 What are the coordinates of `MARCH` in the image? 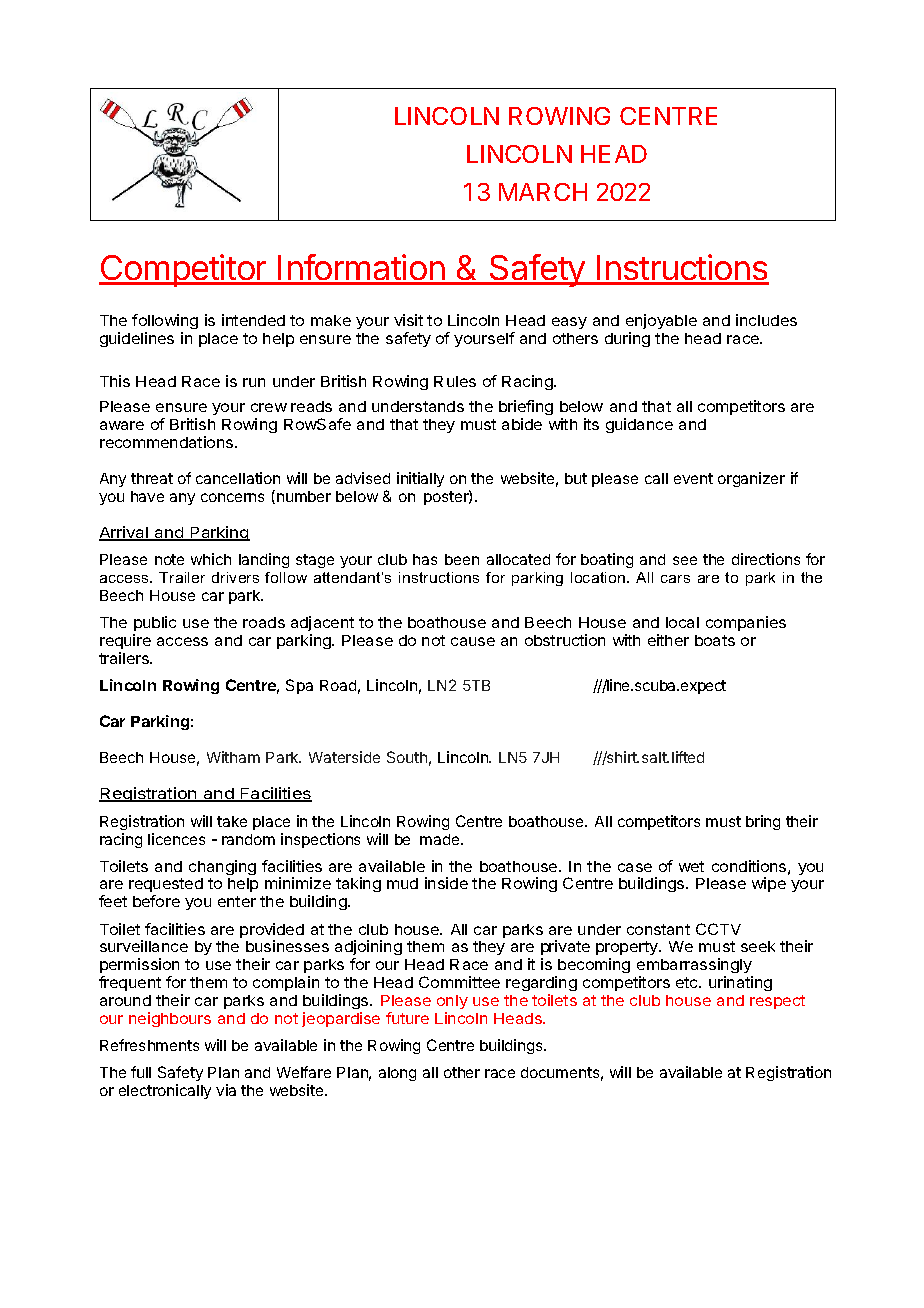 It's located at (543, 192).
